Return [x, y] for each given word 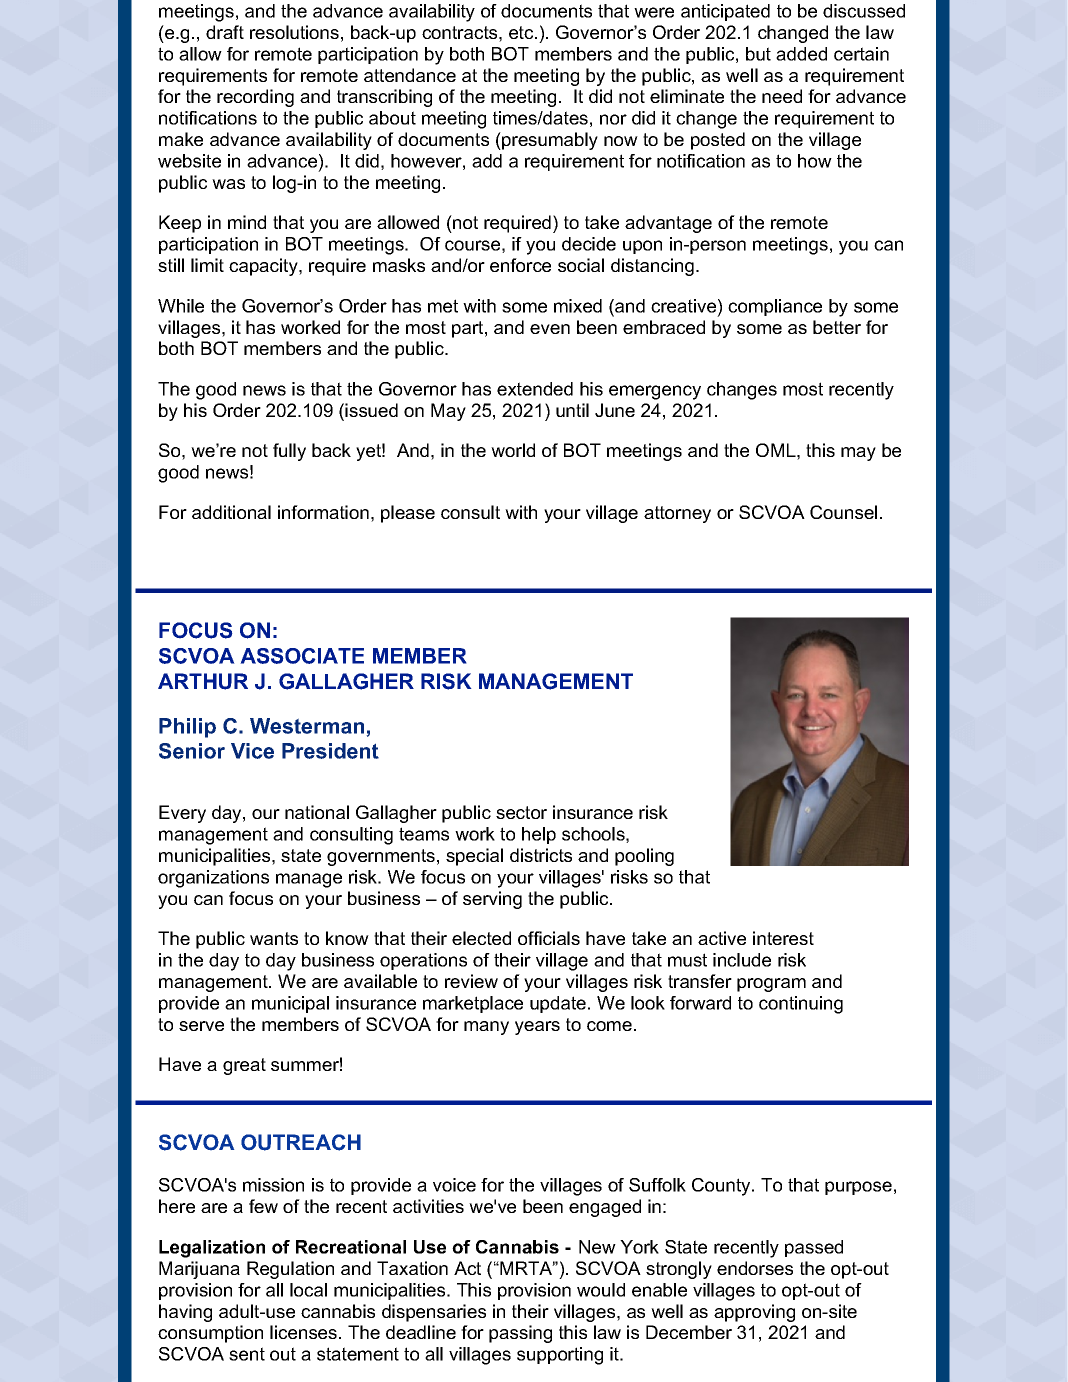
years [537, 1028]
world [513, 450]
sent [247, 1354]
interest [783, 938]
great [244, 1066]
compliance [775, 307]
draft [225, 32]
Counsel [843, 512]
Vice [252, 751]
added [801, 54]
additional [231, 512]
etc [522, 32]
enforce [520, 265]
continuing [801, 1005]
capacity [264, 267]
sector [521, 812]
